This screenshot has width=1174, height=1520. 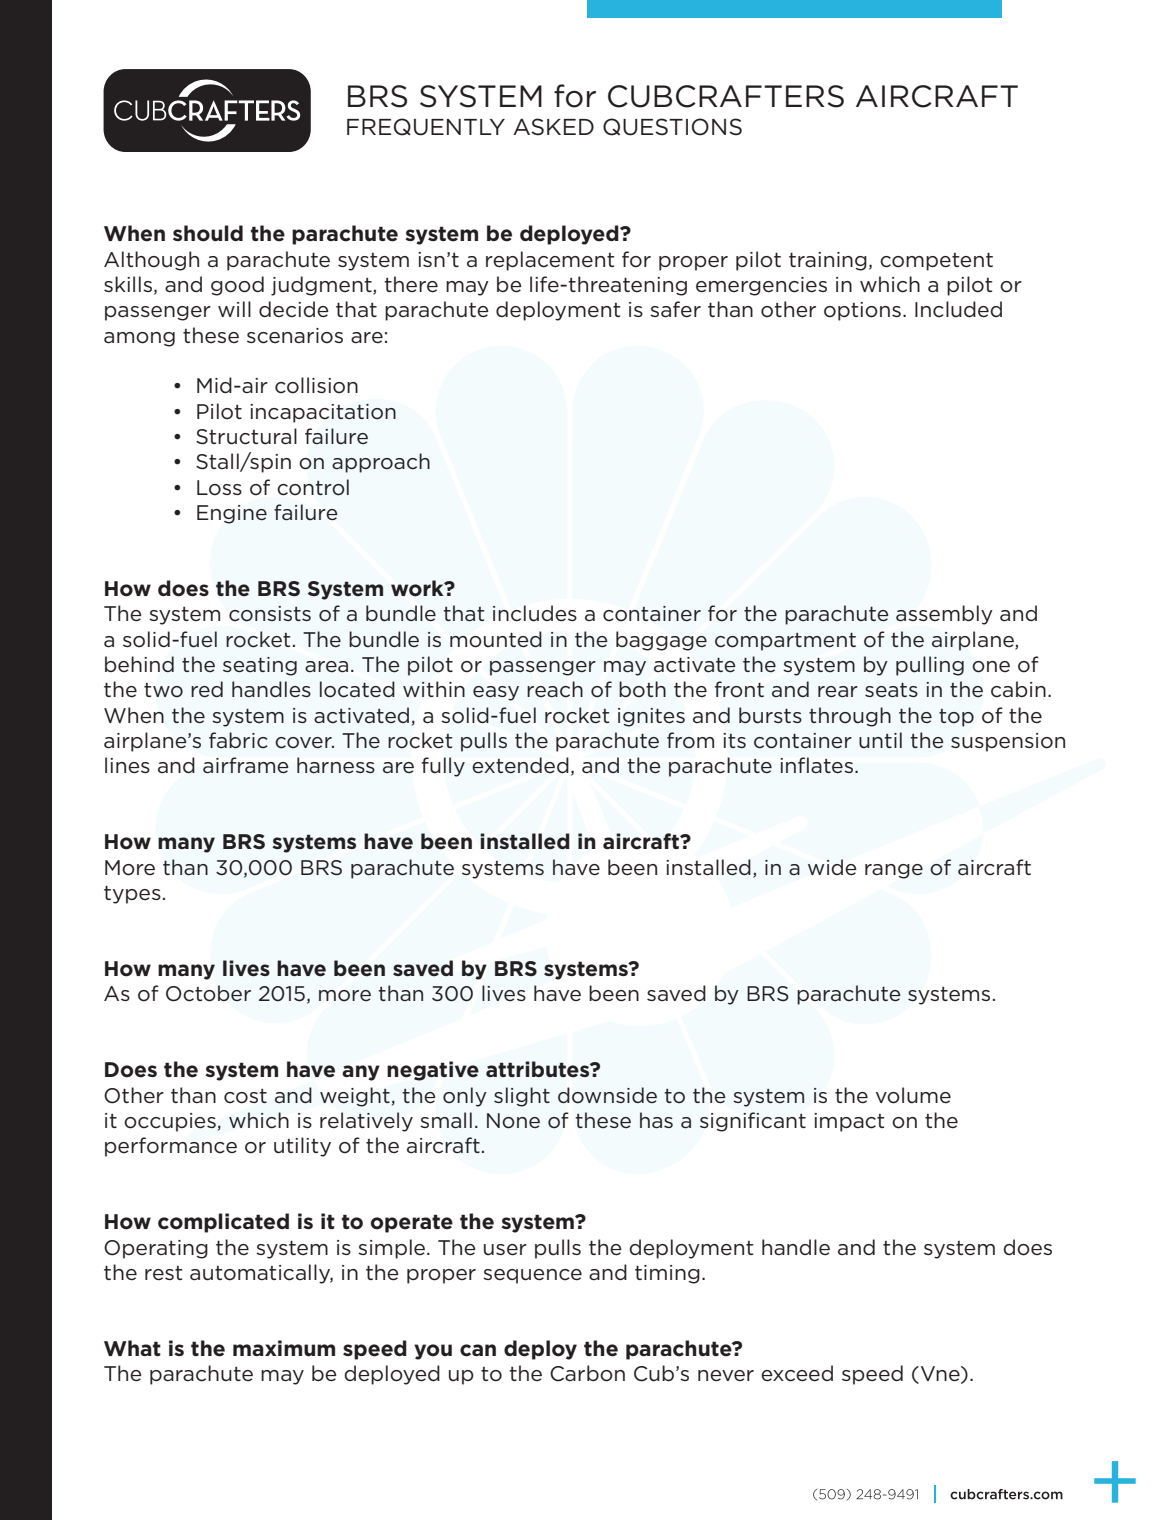 What do you see at coordinates (245, 1096) in the screenshot?
I see `cost` at bounding box center [245, 1096].
